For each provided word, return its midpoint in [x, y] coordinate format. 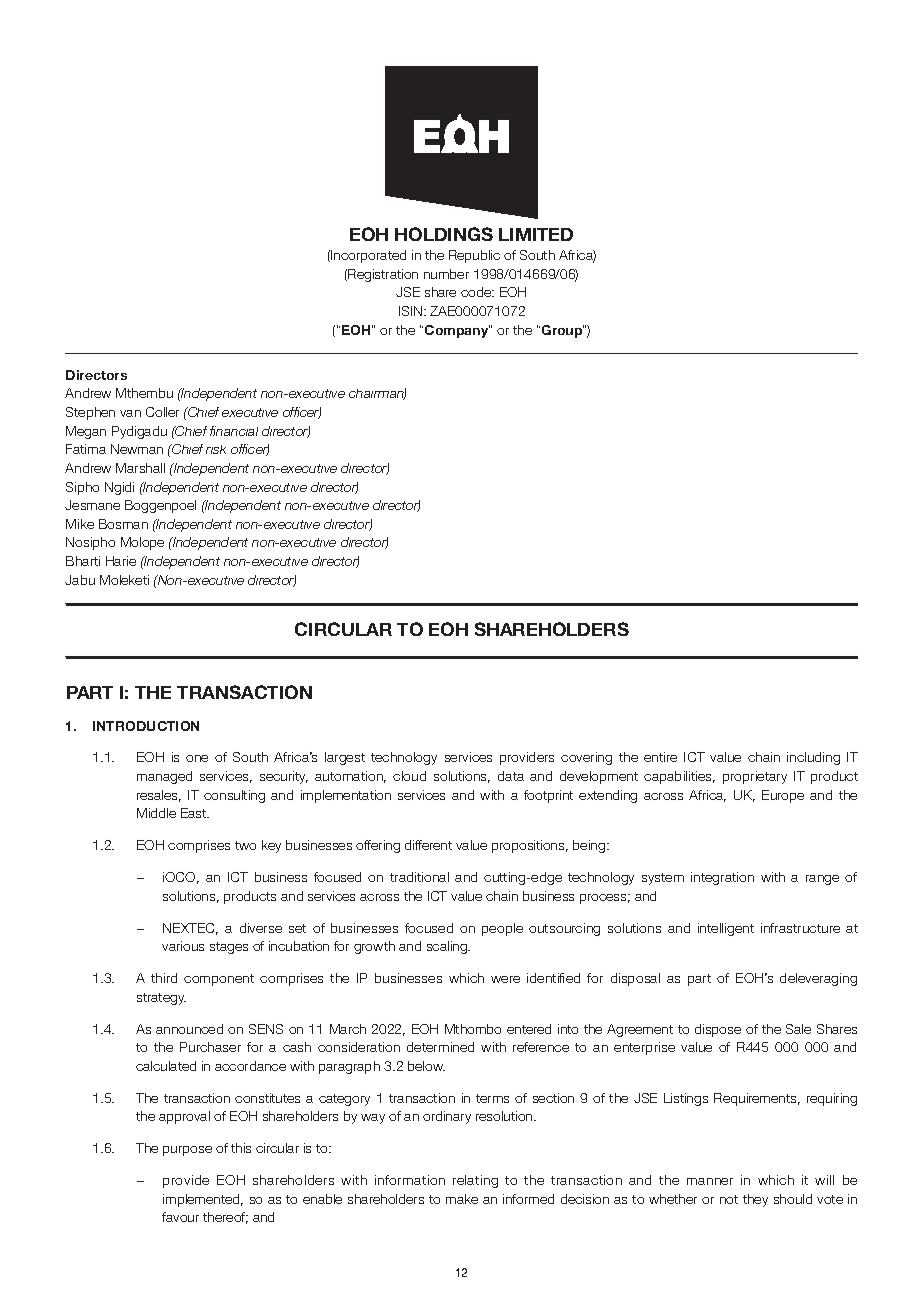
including [813, 758]
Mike [80, 524]
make [462, 1199]
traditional [419, 877]
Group [561, 331]
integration [722, 878]
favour [180, 1217]
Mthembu [144, 393]
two [245, 845]
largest [345, 758]
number [446, 274]
